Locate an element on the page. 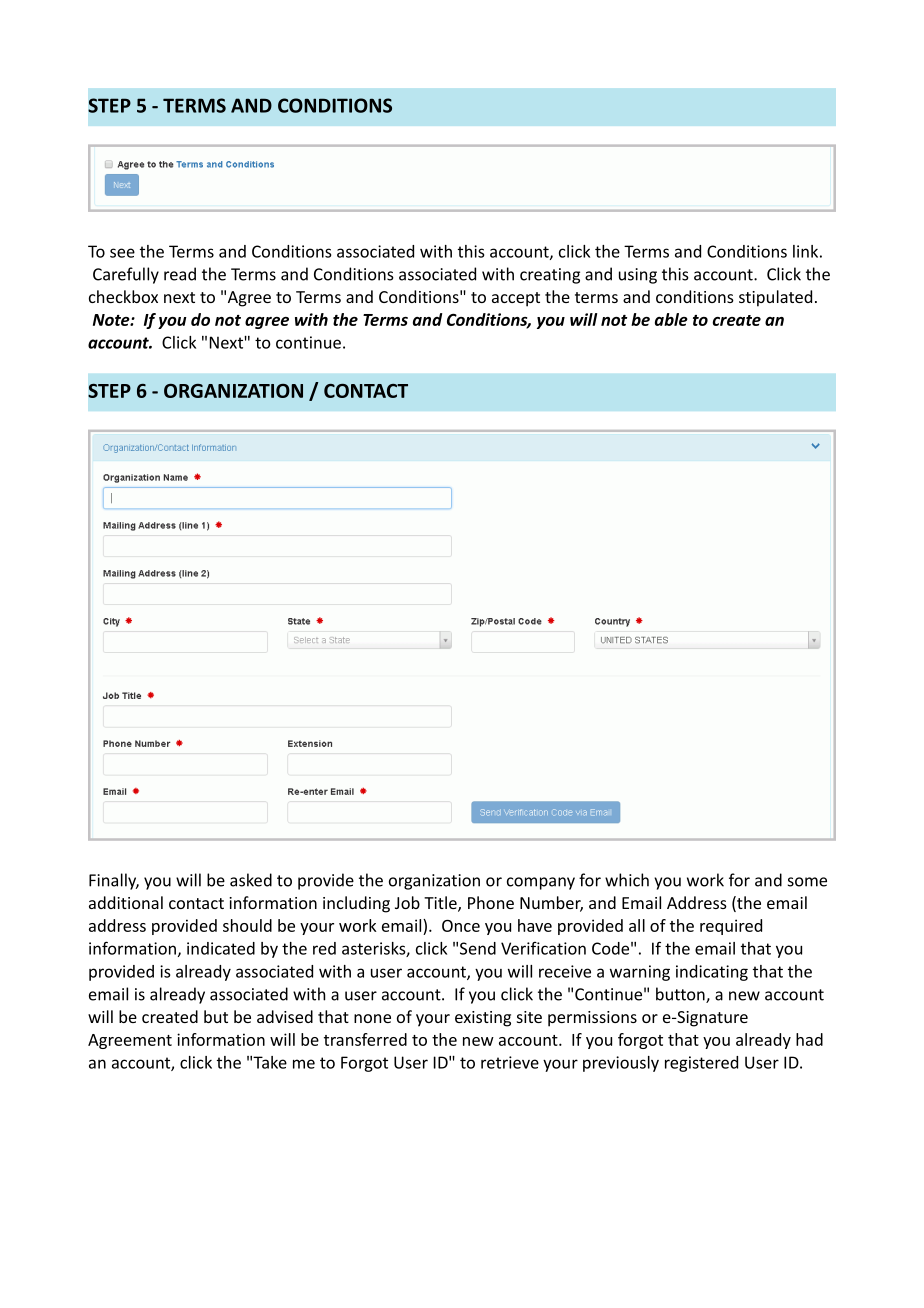 Image resolution: width=924 pixels, height=1308 pixels. able is located at coordinates (671, 319).
